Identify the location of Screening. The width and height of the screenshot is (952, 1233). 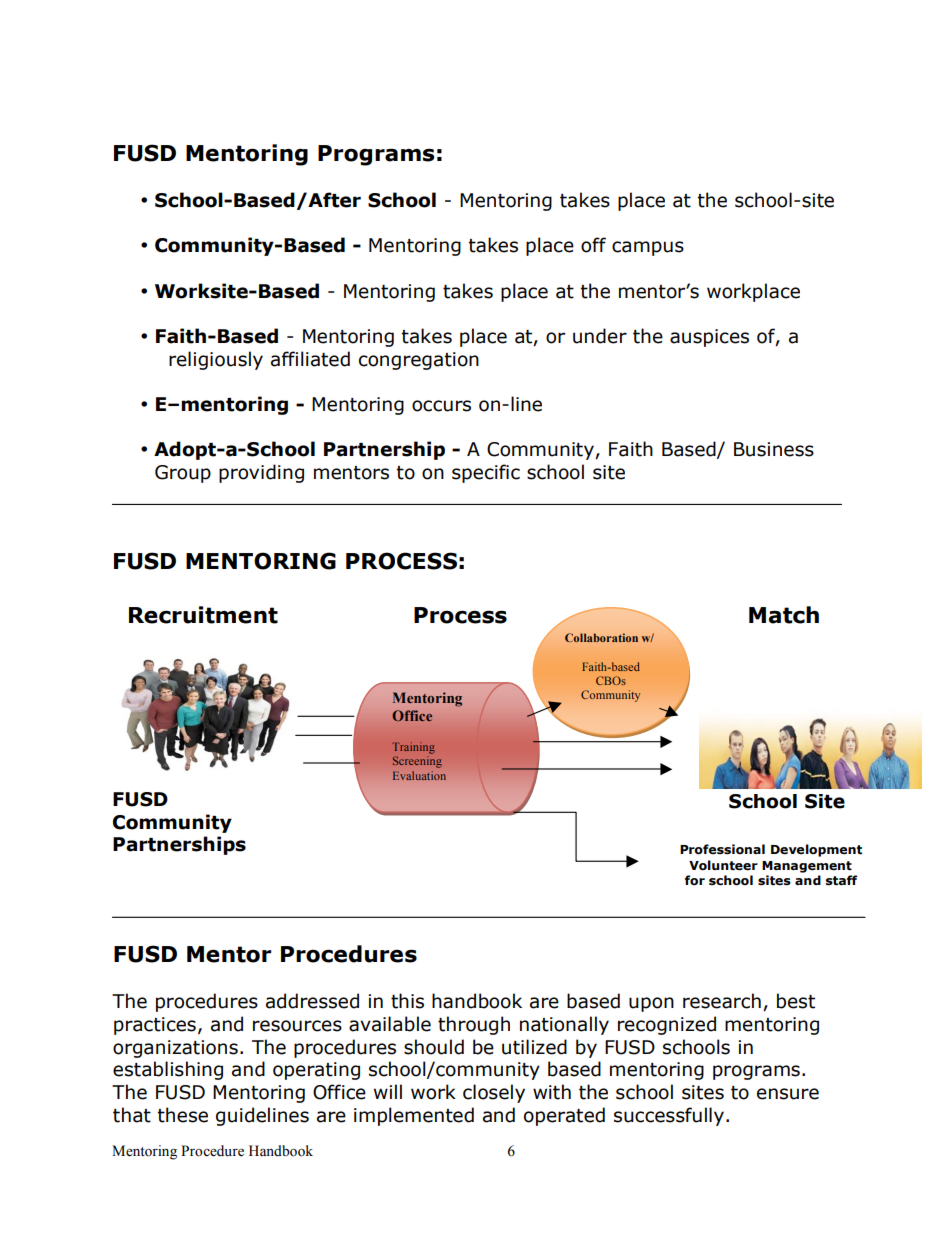
(417, 762).
